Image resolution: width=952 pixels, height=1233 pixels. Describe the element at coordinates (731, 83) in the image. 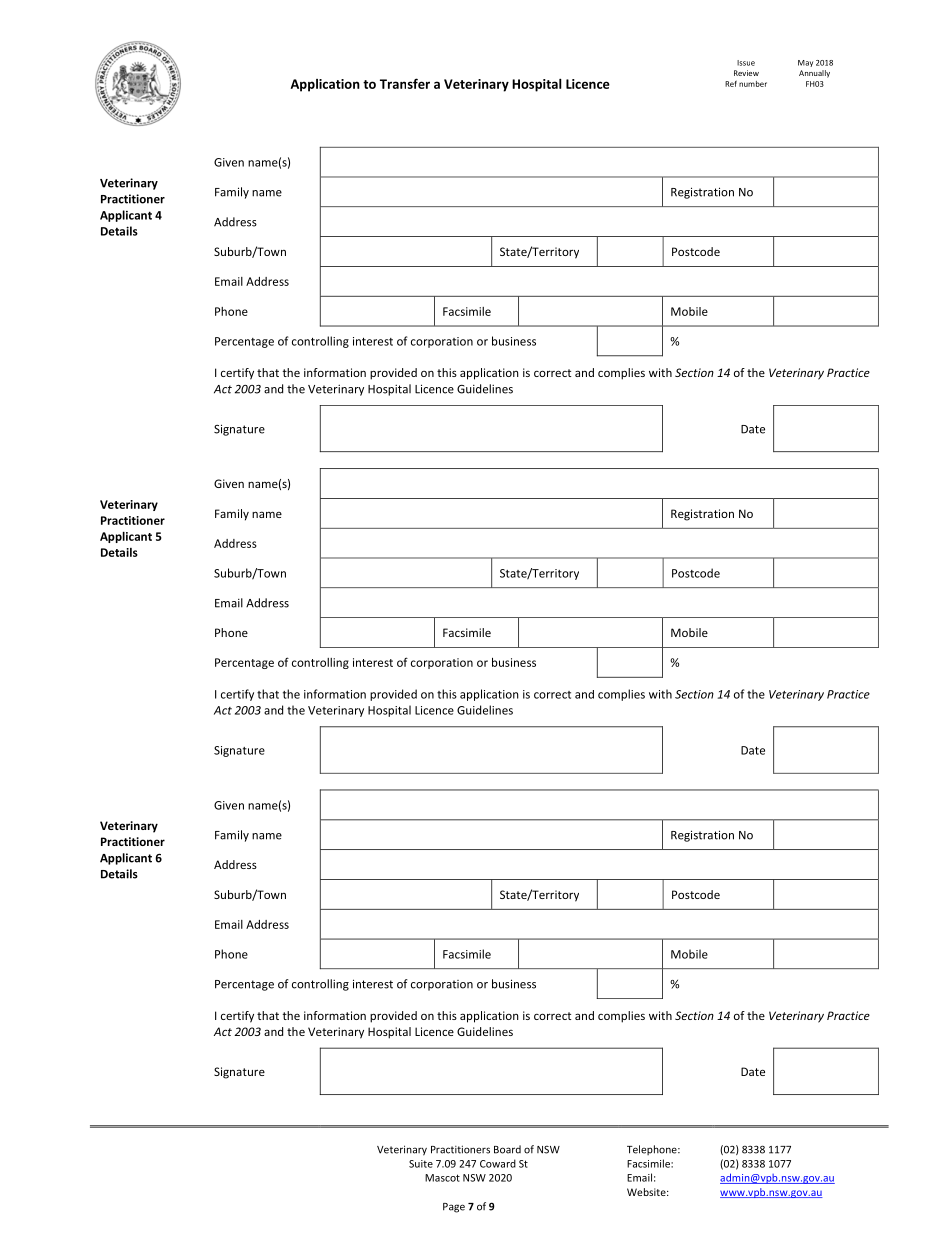

I see `Ref` at that location.
